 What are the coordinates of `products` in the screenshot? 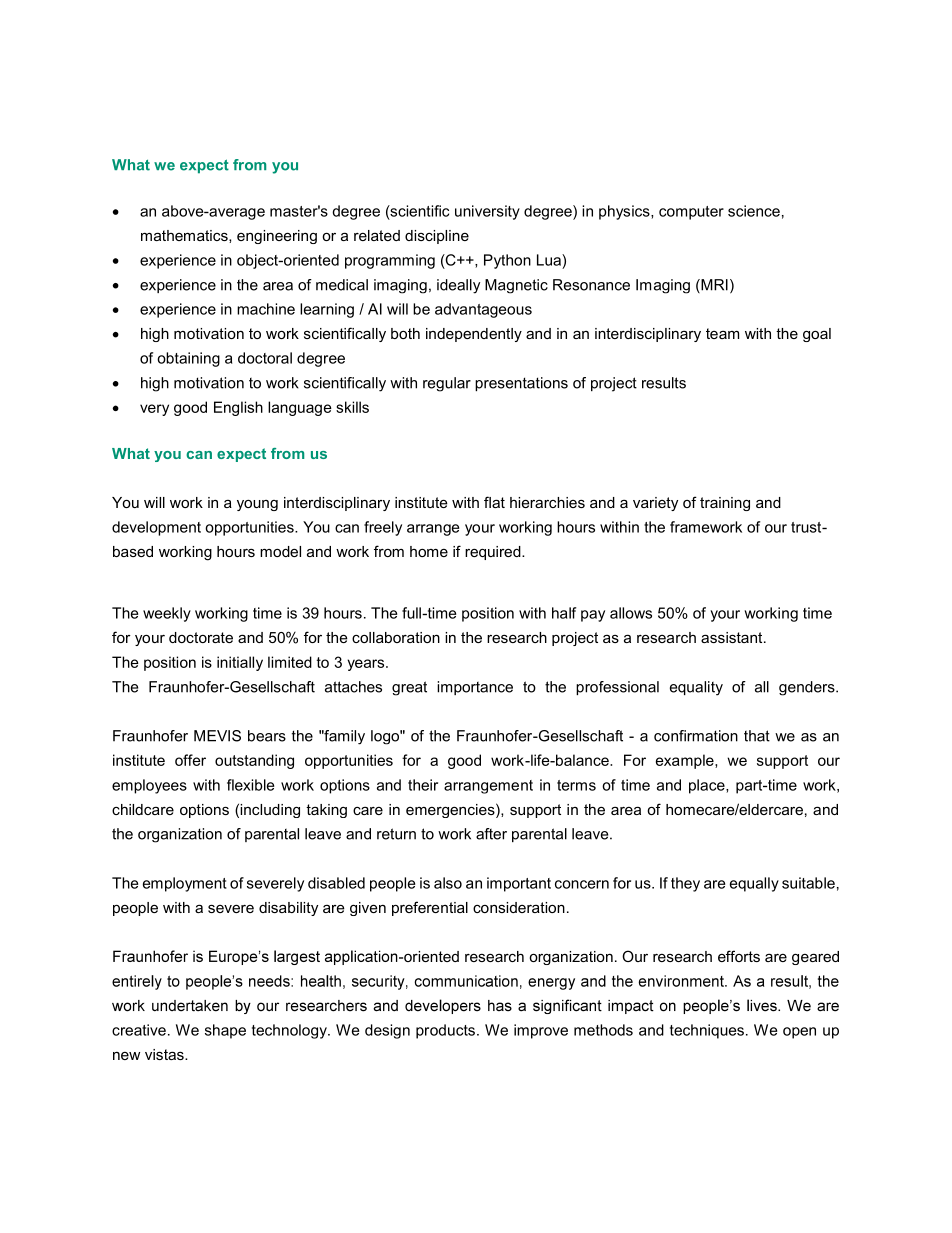 It's located at (445, 1031).
